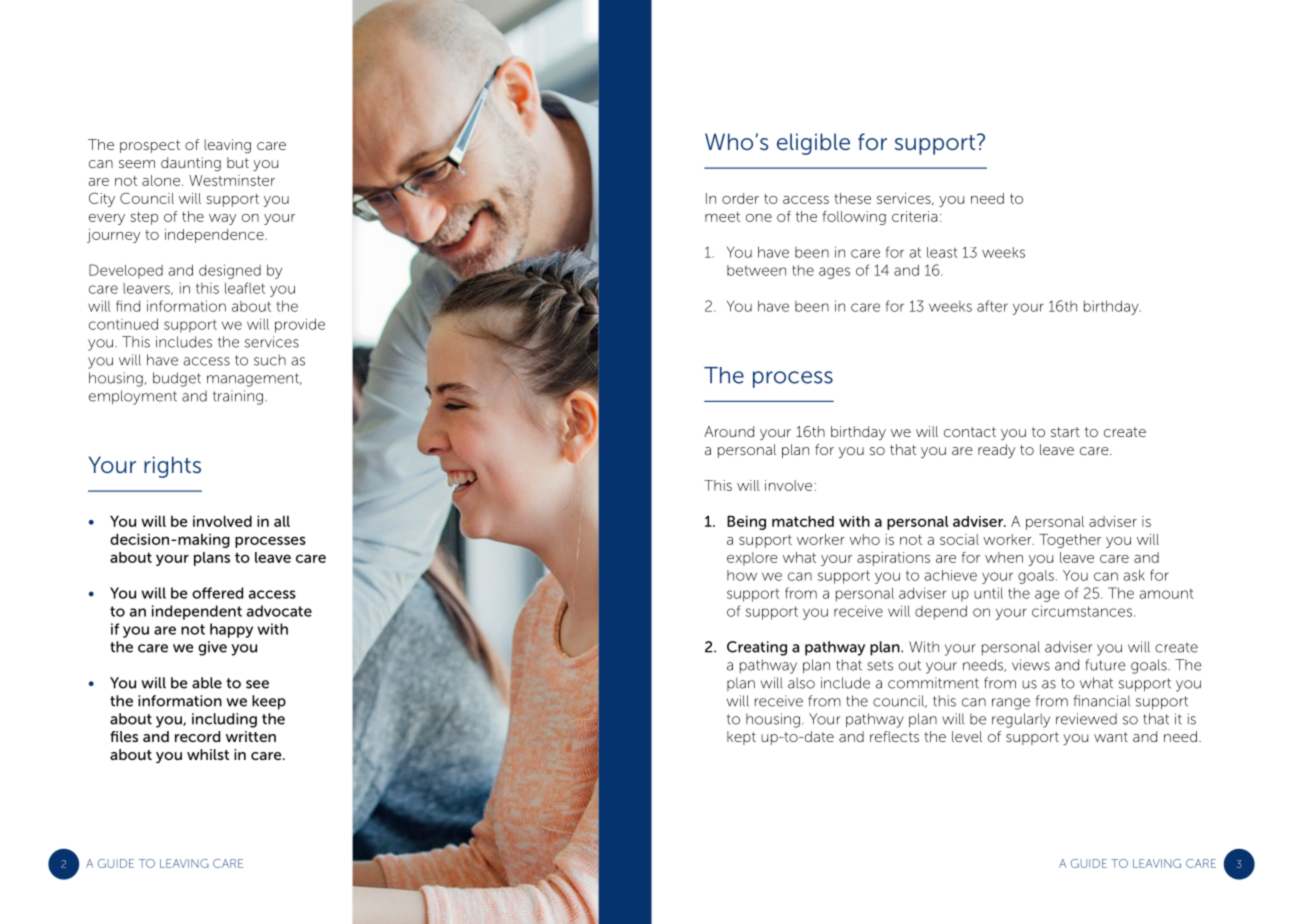 The width and height of the screenshot is (1303, 924). I want to click on these, so click(852, 198).
